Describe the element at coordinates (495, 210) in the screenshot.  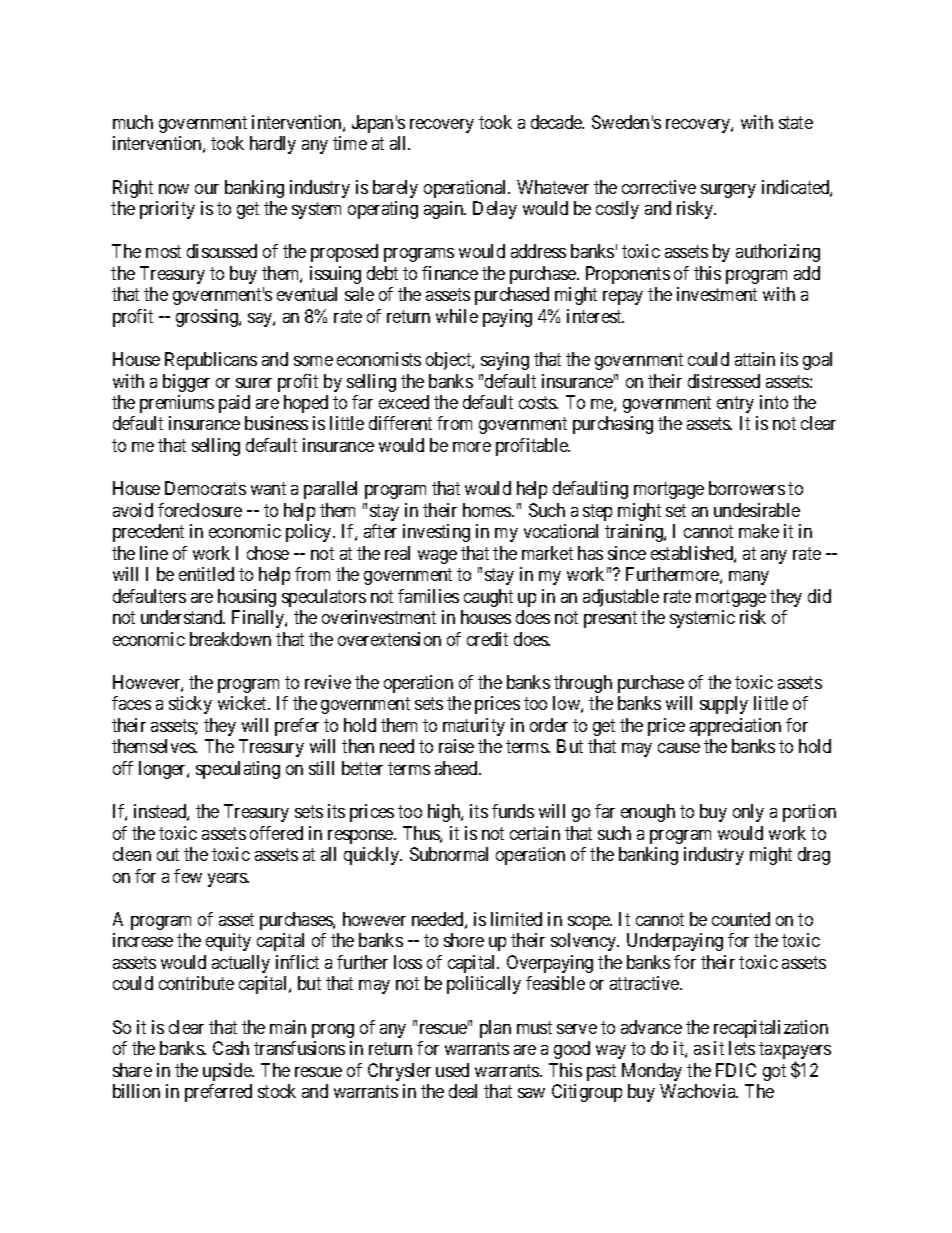
I see `Delay` at that location.
